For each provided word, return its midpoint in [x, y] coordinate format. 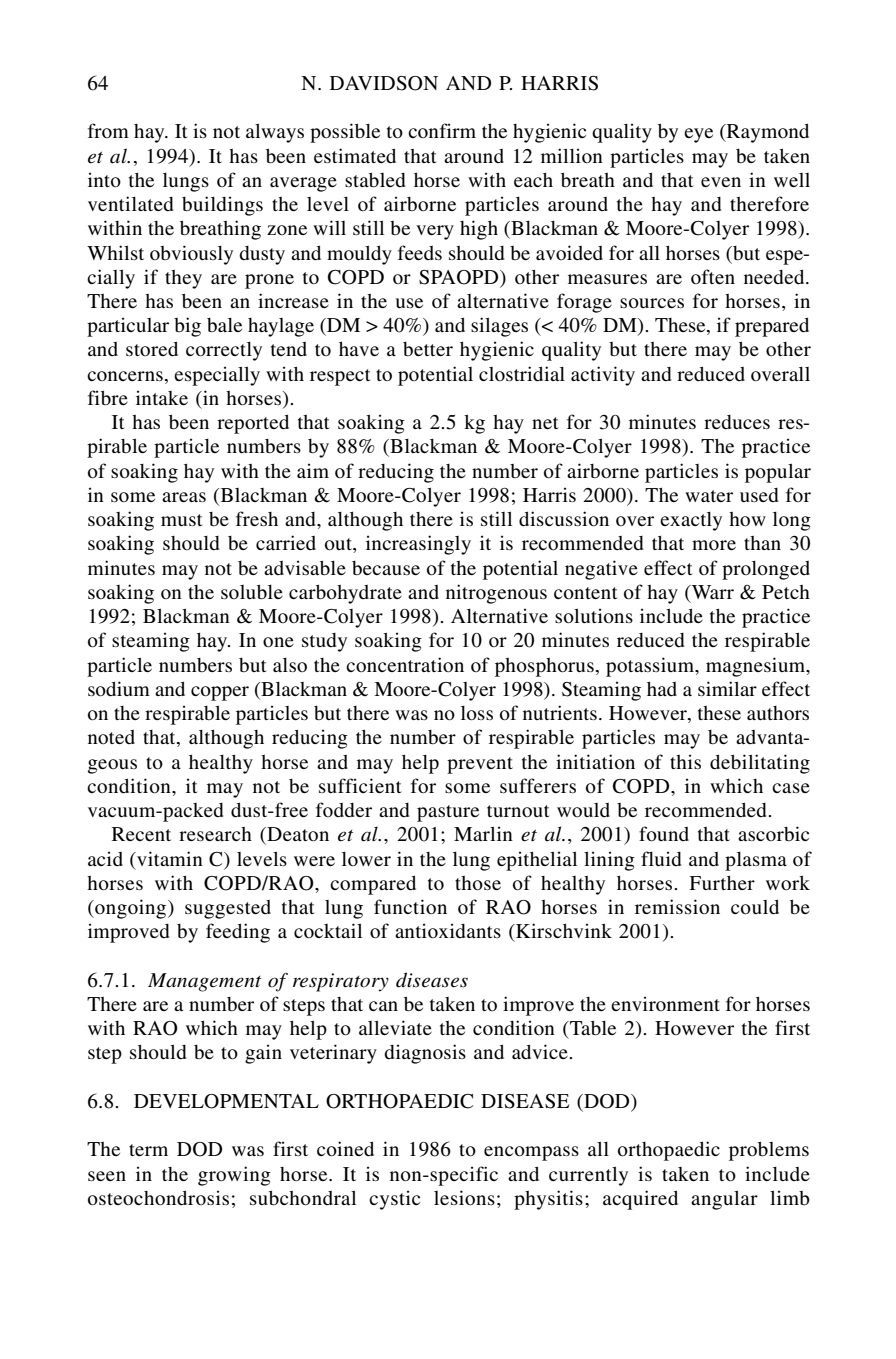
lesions [464, 1197]
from [108, 130]
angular [724, 1200]
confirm [442, 130]
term [148, 1150]
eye [698, 135]
